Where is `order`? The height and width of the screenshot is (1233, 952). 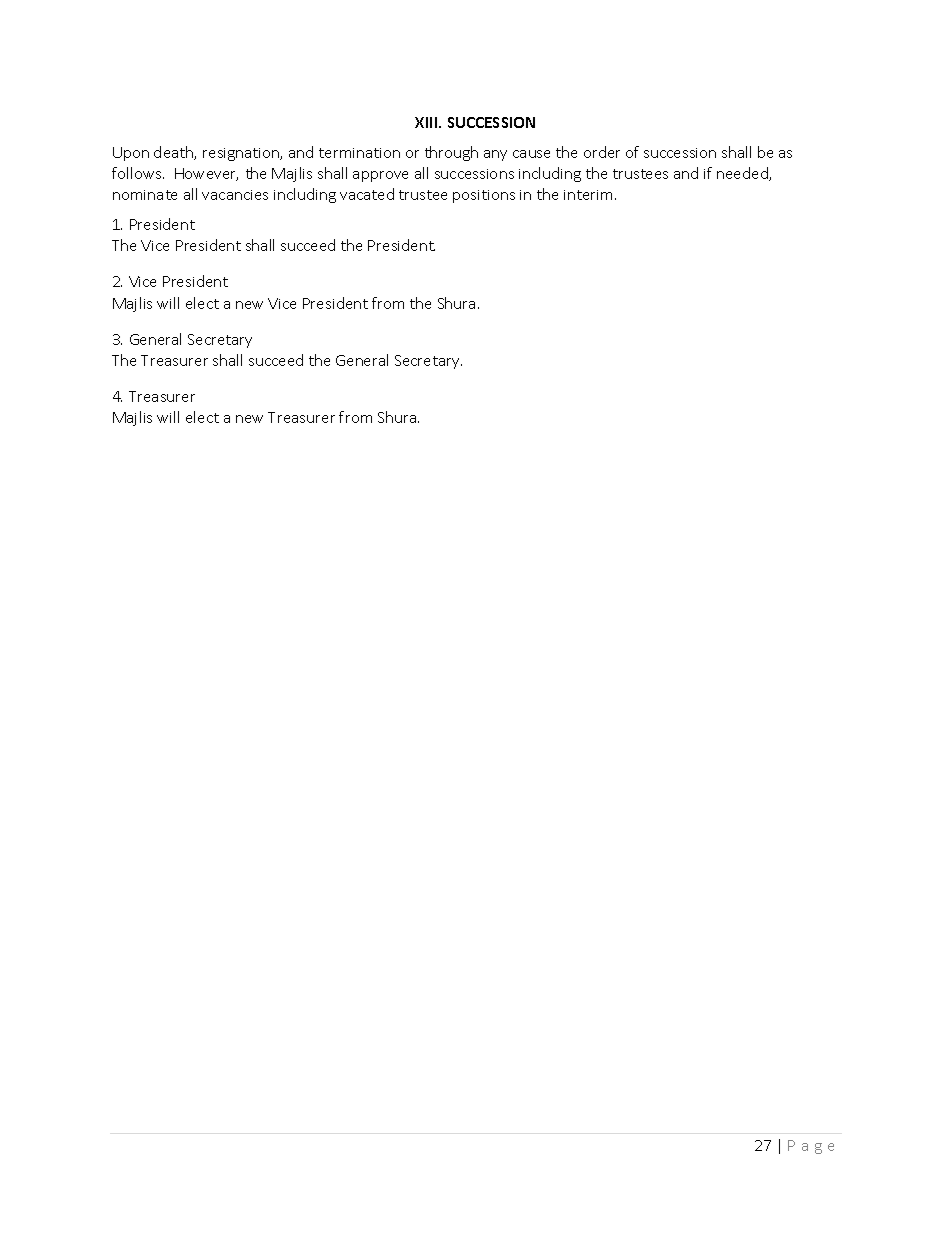 order is located at coordinates (602, 152).
